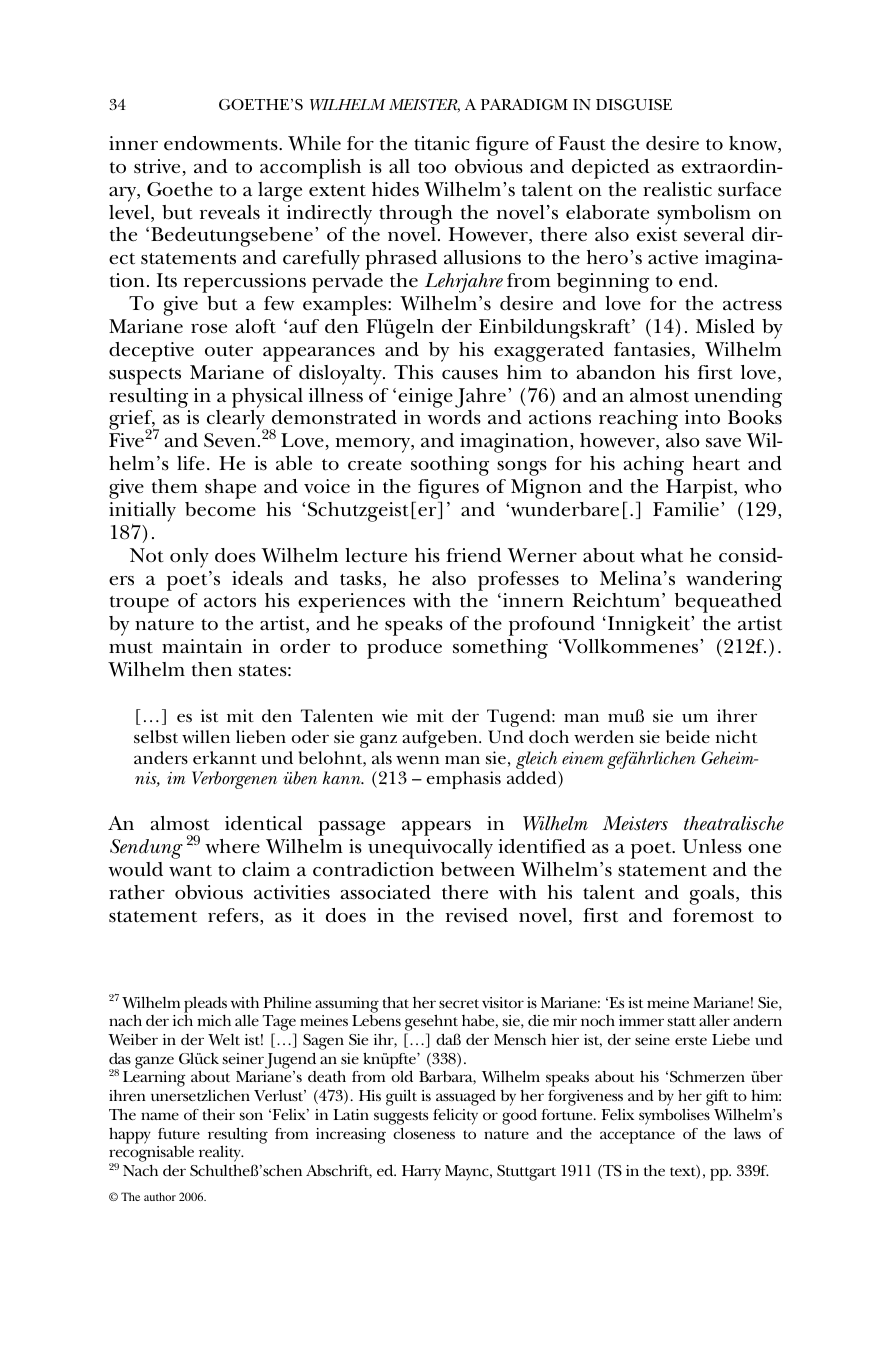 The image size is (896, 1350). What do you see at coordinates (652, 349) in the document?
I see `fantasies` at bounding box center [652, 349].
